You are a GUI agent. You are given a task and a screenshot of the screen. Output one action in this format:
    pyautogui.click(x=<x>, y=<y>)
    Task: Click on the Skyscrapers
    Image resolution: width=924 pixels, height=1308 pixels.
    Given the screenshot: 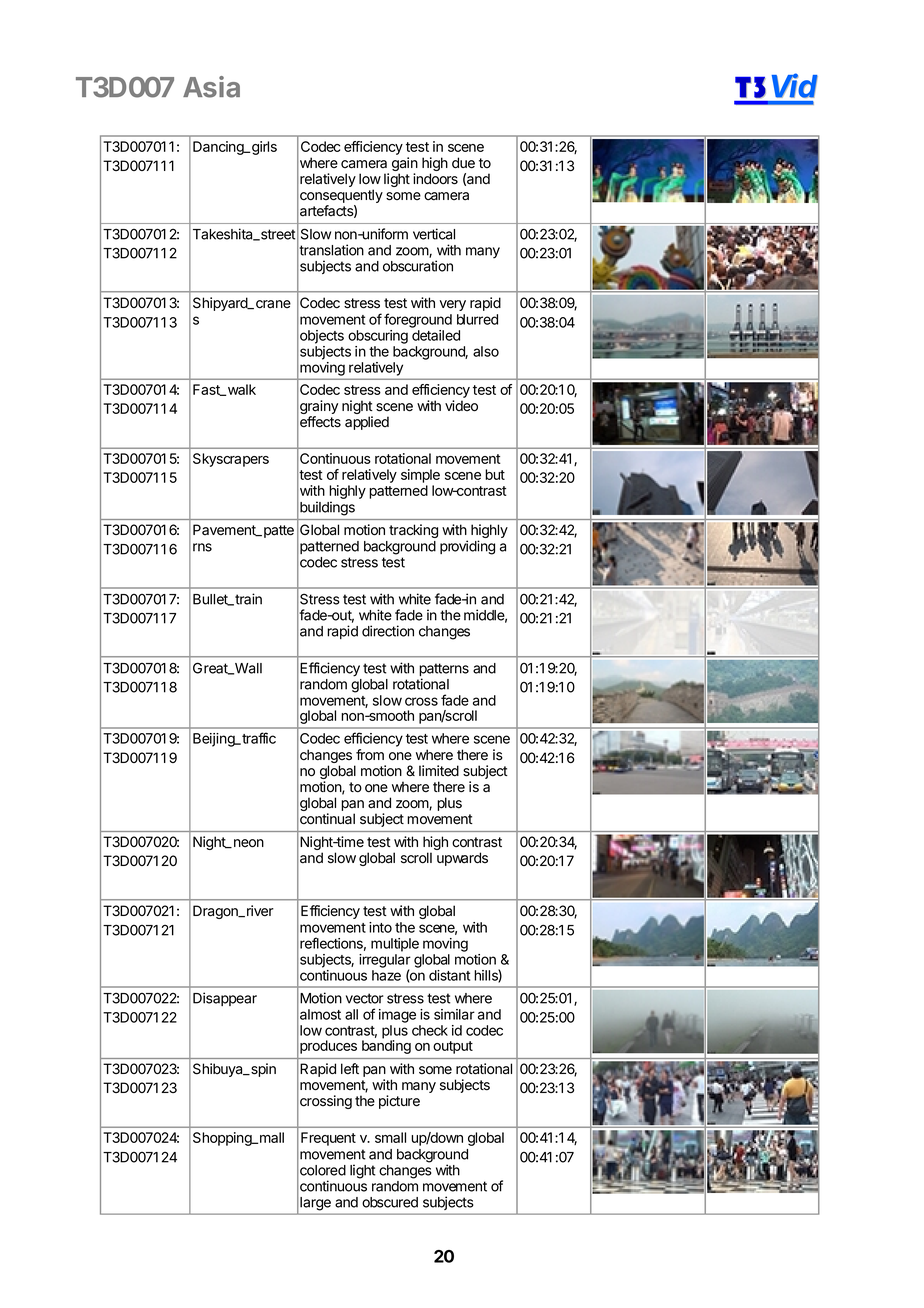 What is the action you would take?
    pyautogui.click(x=231, y=460)
